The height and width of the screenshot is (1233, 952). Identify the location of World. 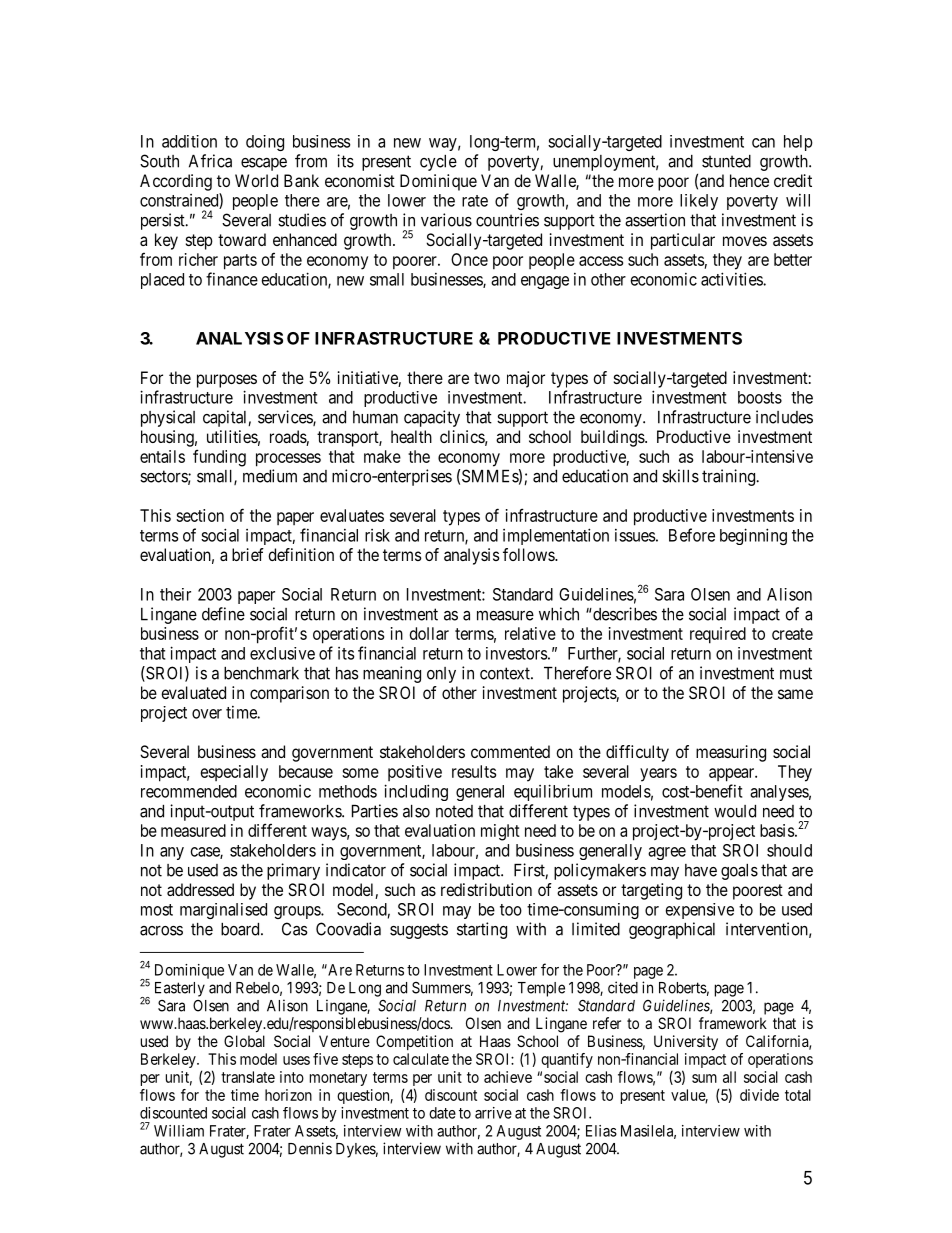
(256, 180).
